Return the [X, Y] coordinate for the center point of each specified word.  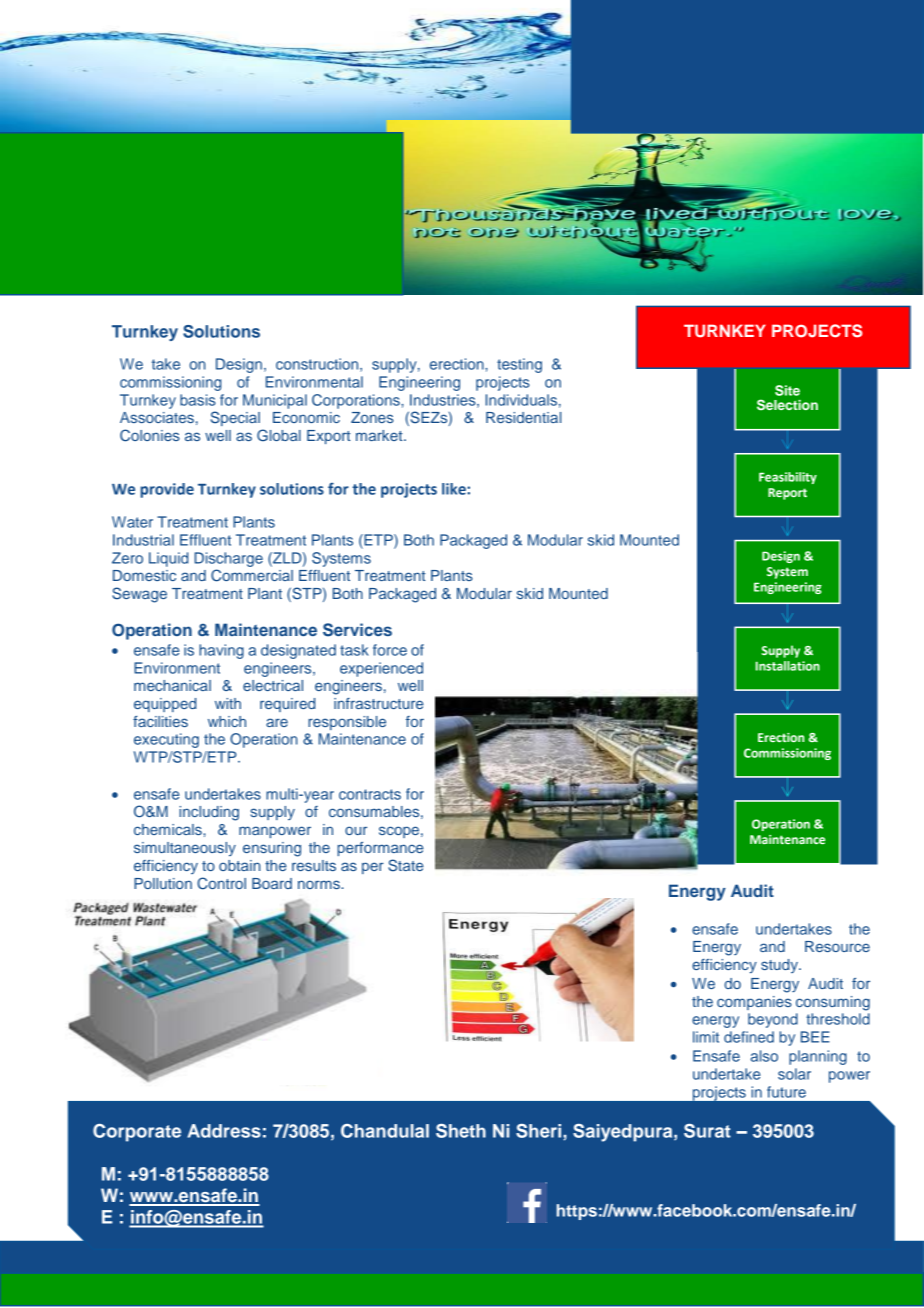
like [455, 489]
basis [198, 400]
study [780, 966]
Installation [788, 666]
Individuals [521, 400]
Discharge [228, 559]
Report [787, 494]
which [227, 721]
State [406, 865]
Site [787, 390]
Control [221, 883]
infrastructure [379, 703]
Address [224, 1131]
